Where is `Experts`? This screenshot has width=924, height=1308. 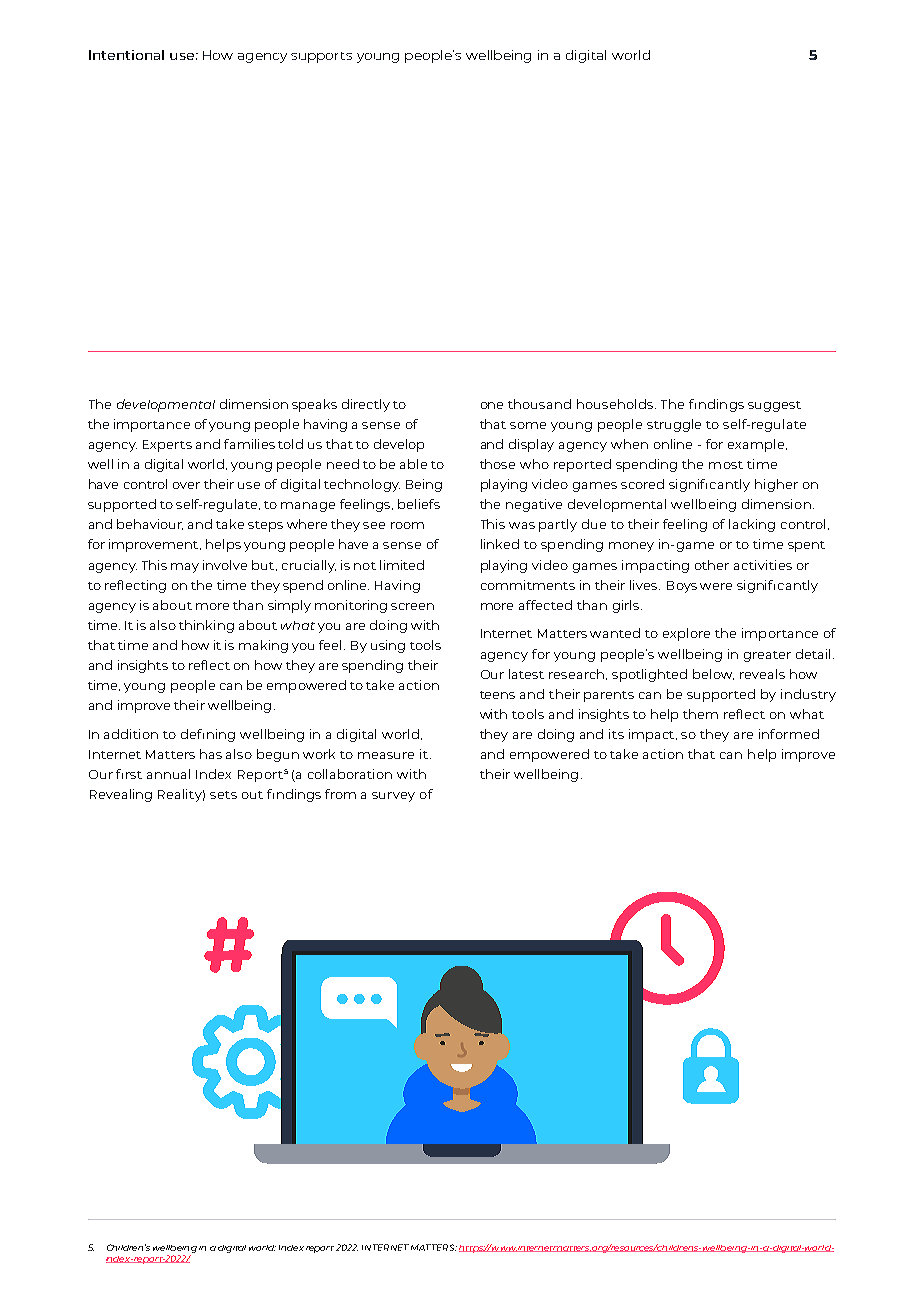 Experts is located at coordinates (167, 446).
